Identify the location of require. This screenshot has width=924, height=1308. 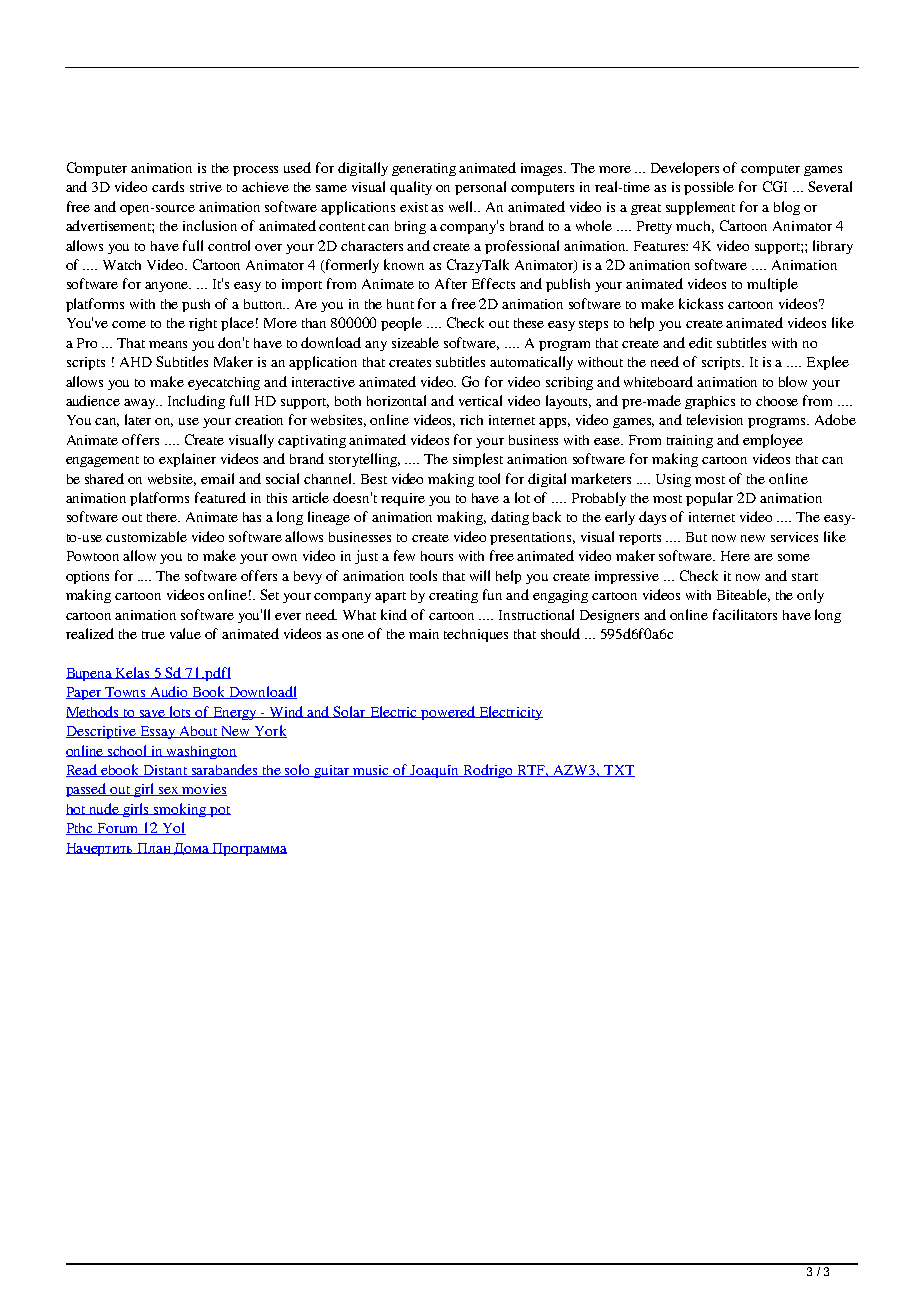
(403, 499).
